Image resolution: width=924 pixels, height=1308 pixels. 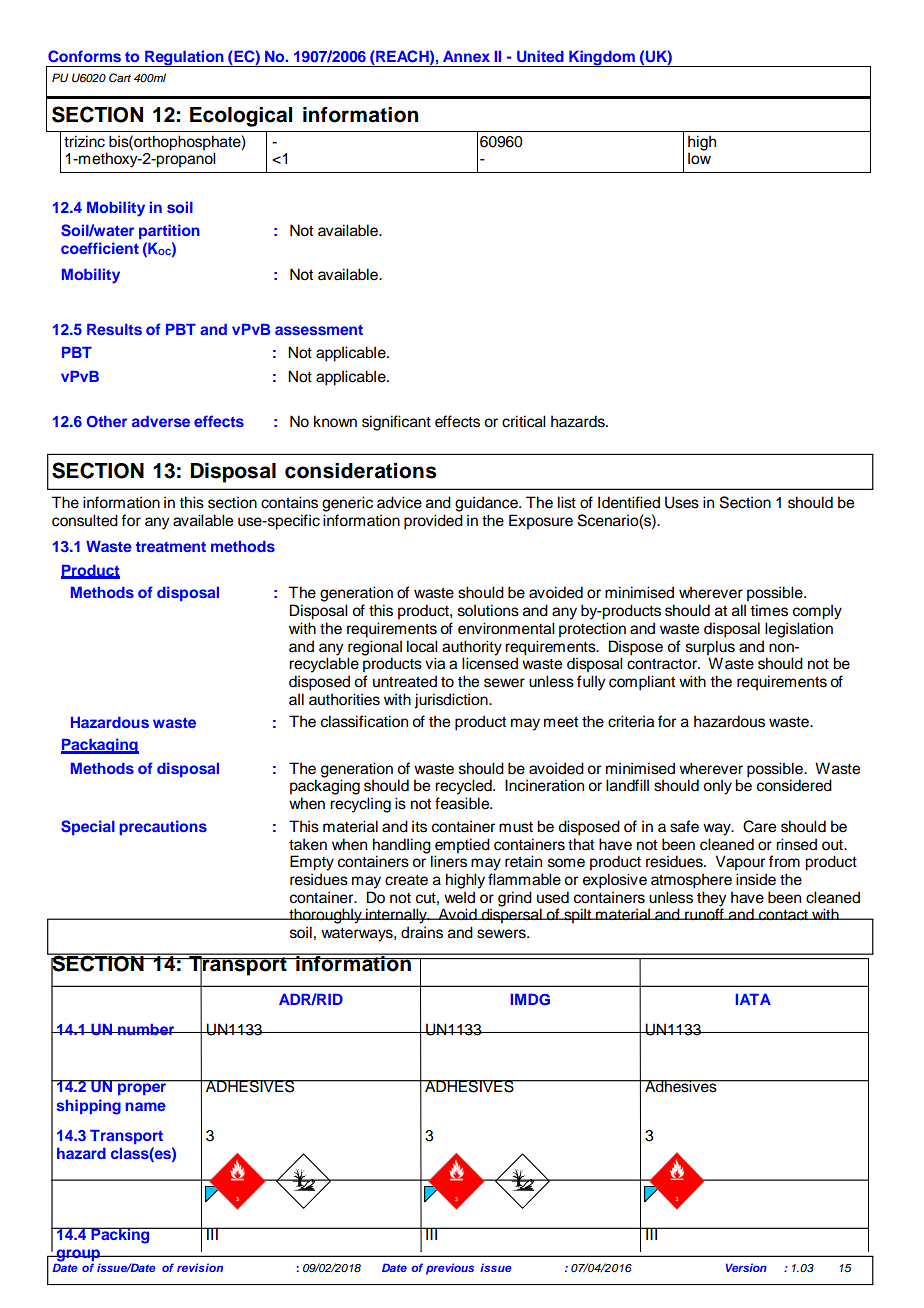 What do you see at coordinates (710, 648) in the page?
I see `surplus` at bounding box center [710, 648].
